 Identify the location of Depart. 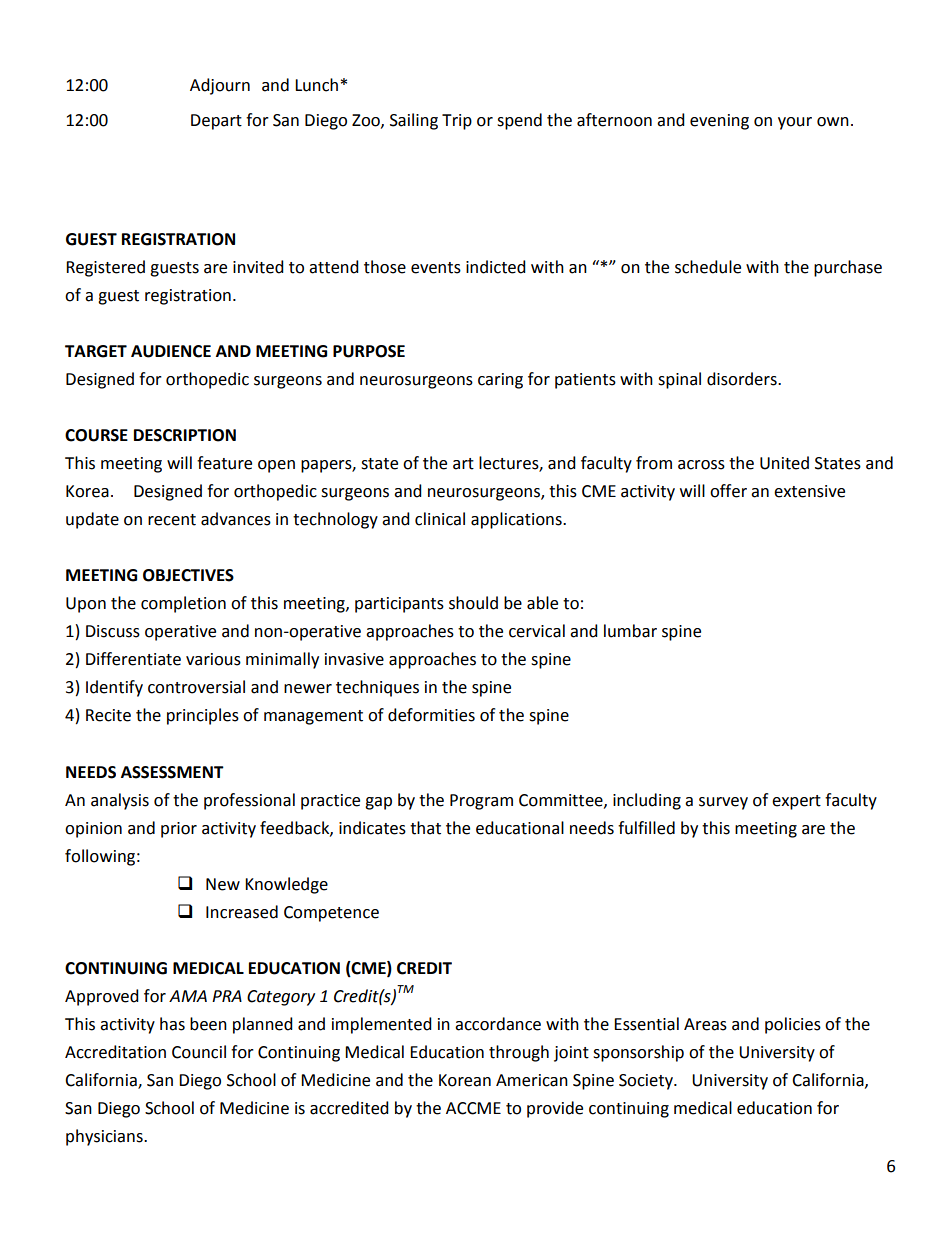
(216, 122).
